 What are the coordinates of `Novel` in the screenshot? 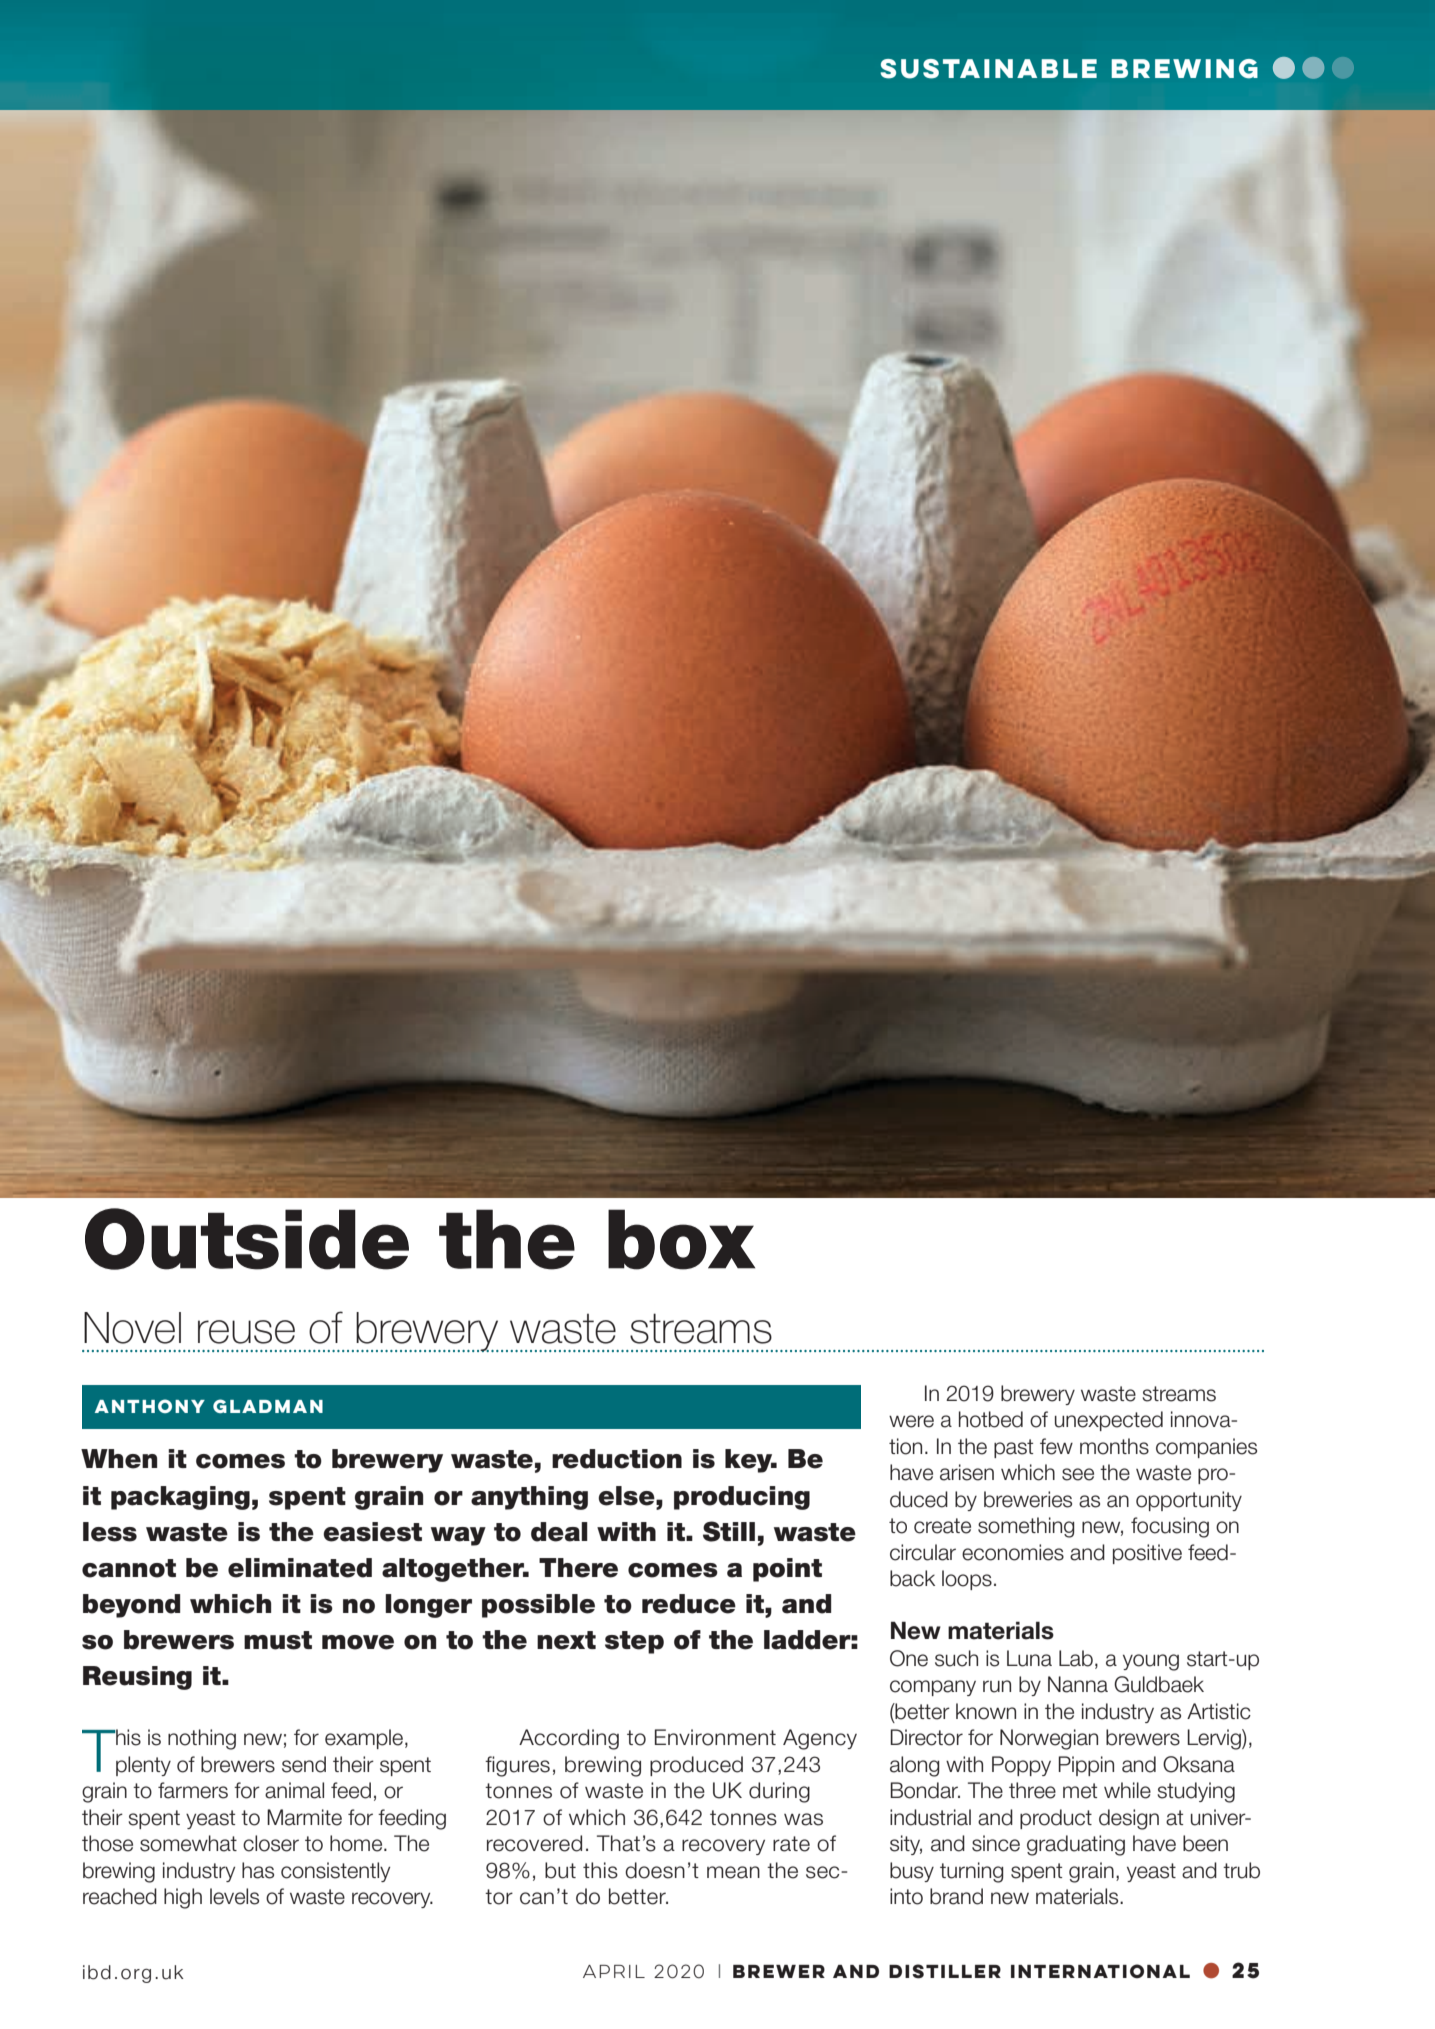 It's located at (132, 1328).
